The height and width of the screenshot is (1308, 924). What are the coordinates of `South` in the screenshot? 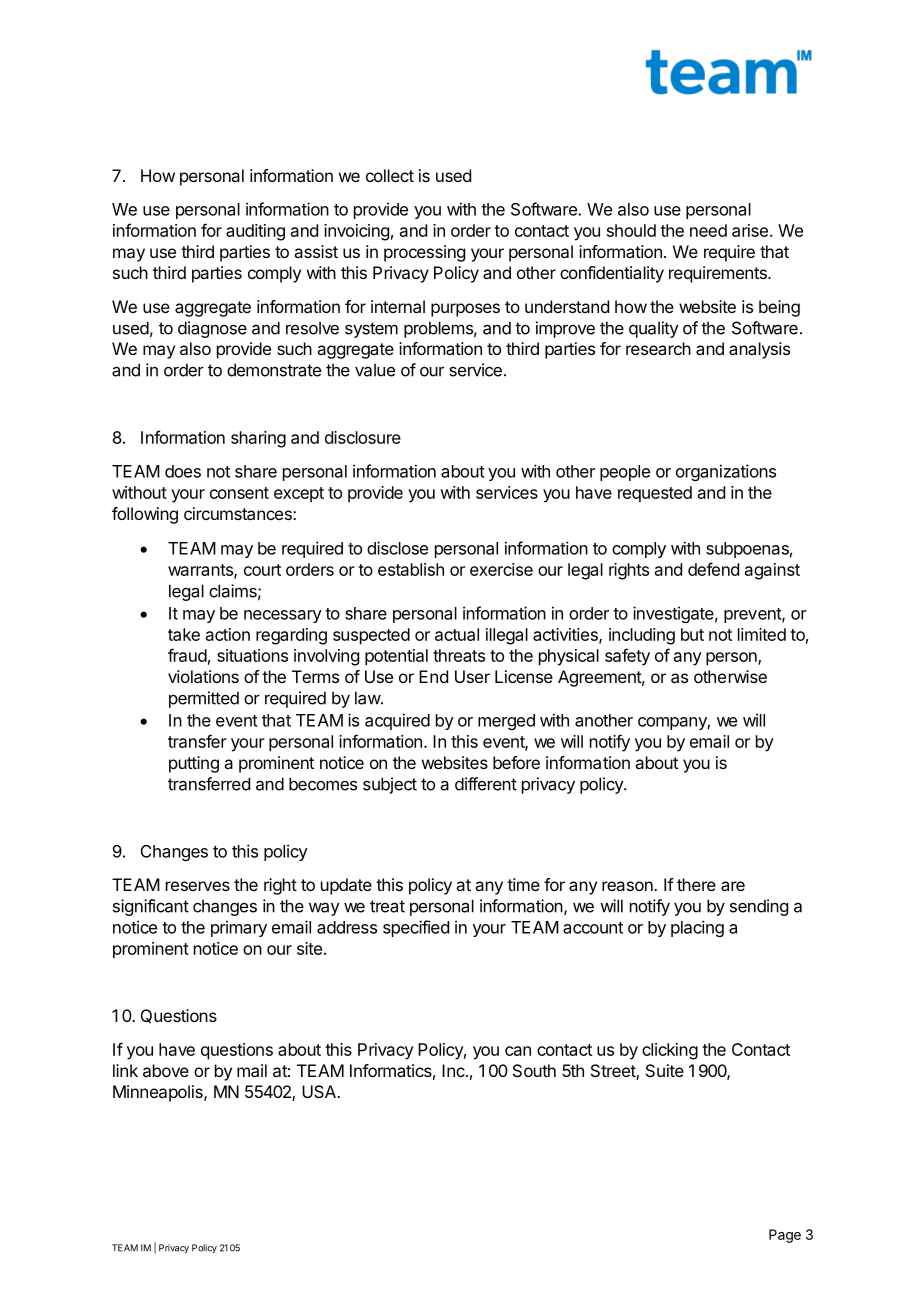 It's located at (534, 1070).
